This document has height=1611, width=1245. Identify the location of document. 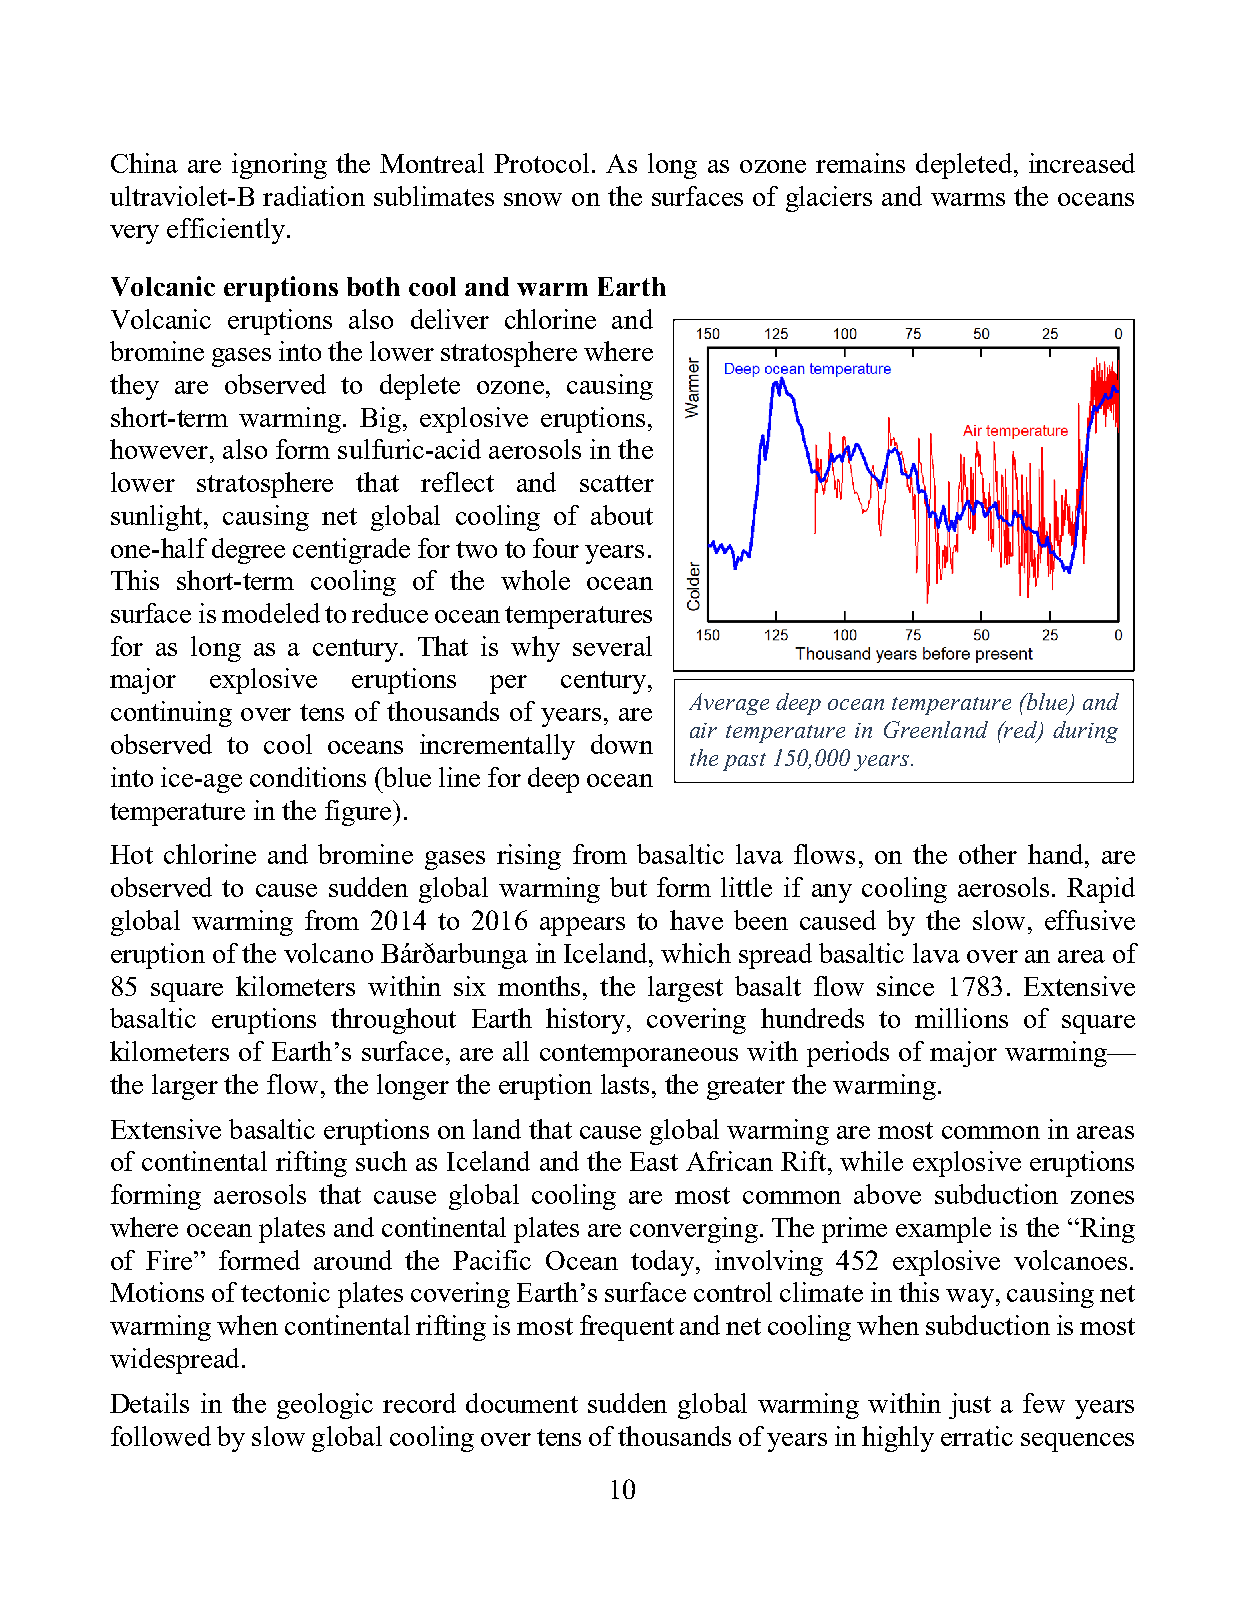
(522, 1403).
